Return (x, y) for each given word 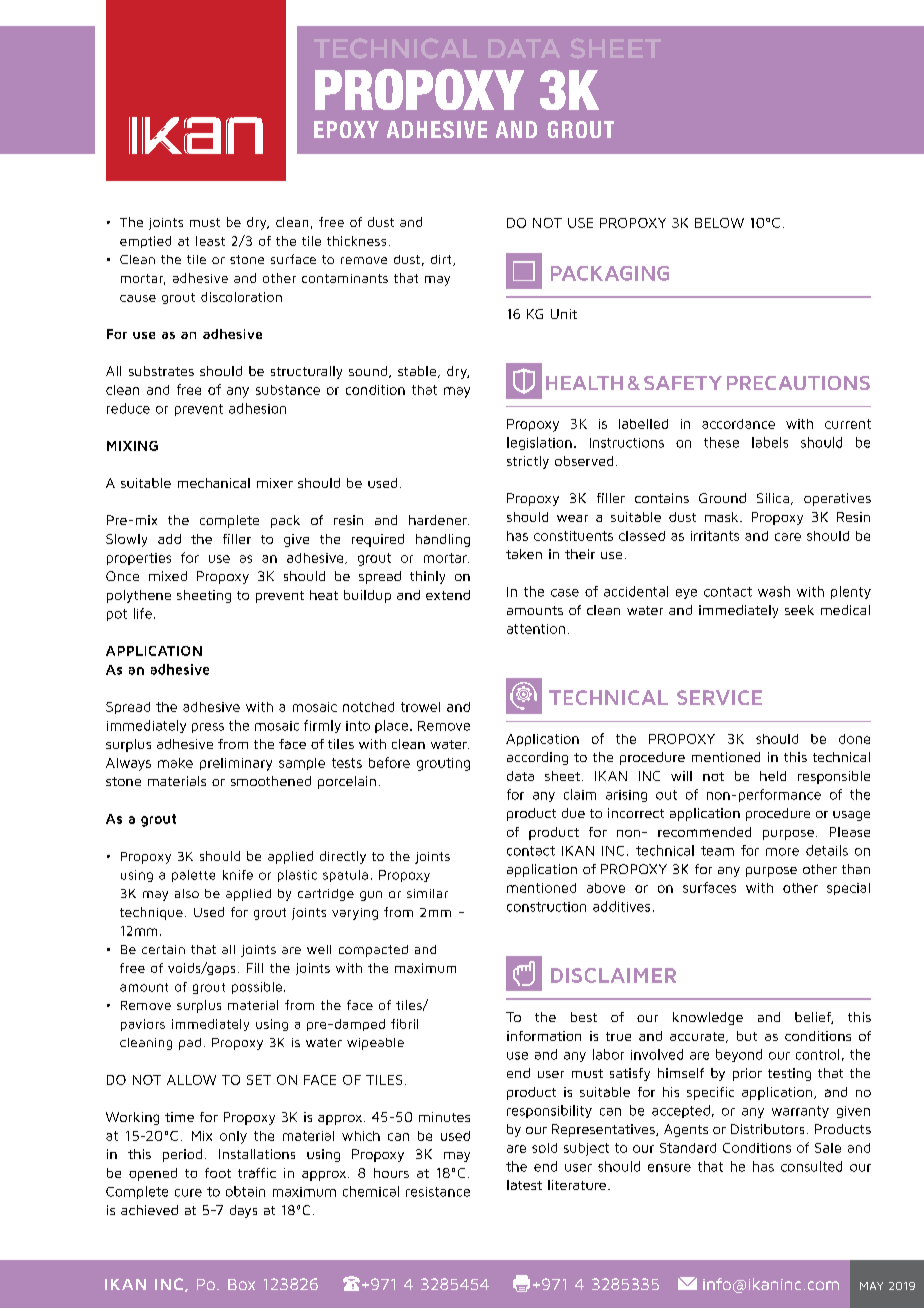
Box (241, 1284)
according (537, 758)
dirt (442, 260)
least (210, 241)
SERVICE (719, 697)
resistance (438, 1192)
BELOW (719, 223)
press (208, 728)
